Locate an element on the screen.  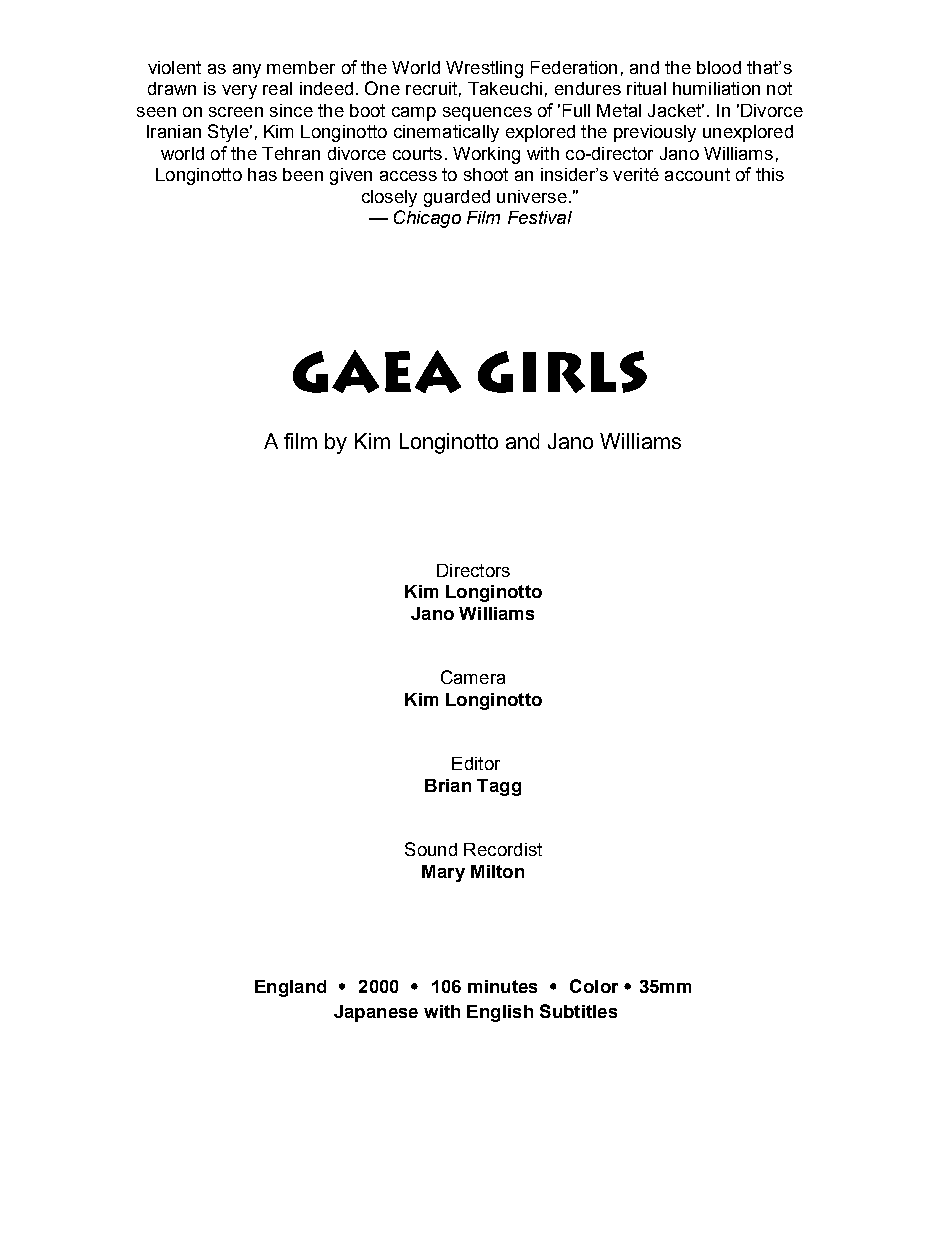
account is located at coordinates (697, 174).
